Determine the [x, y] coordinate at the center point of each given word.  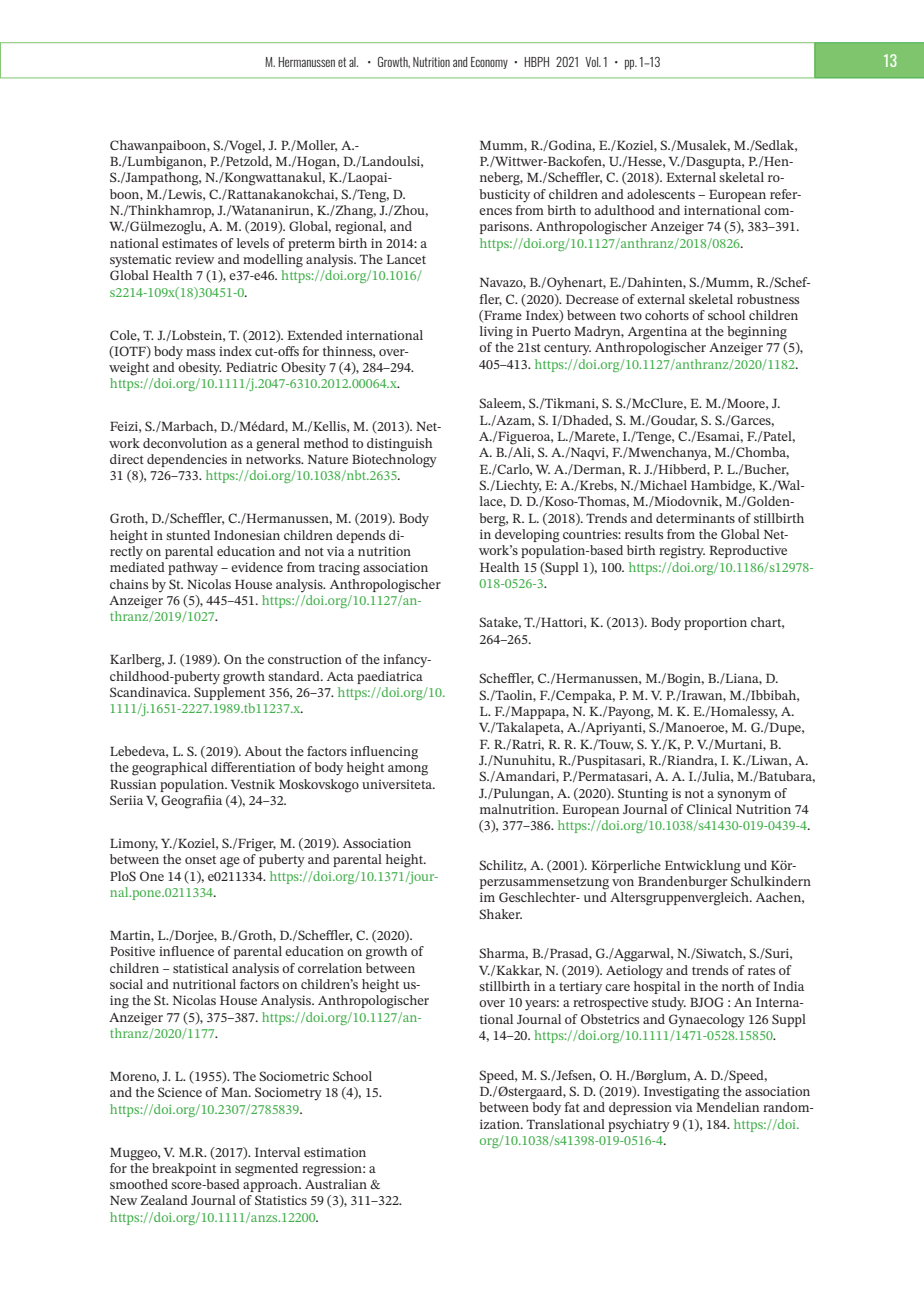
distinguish [400, 445]
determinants [695, 518]
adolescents [661, 194]
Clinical [709, 807]
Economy [489, 63]
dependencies [187, 460]
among [408, 770]
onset [200, 860]
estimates [190, 243]
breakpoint [184, 1169]
